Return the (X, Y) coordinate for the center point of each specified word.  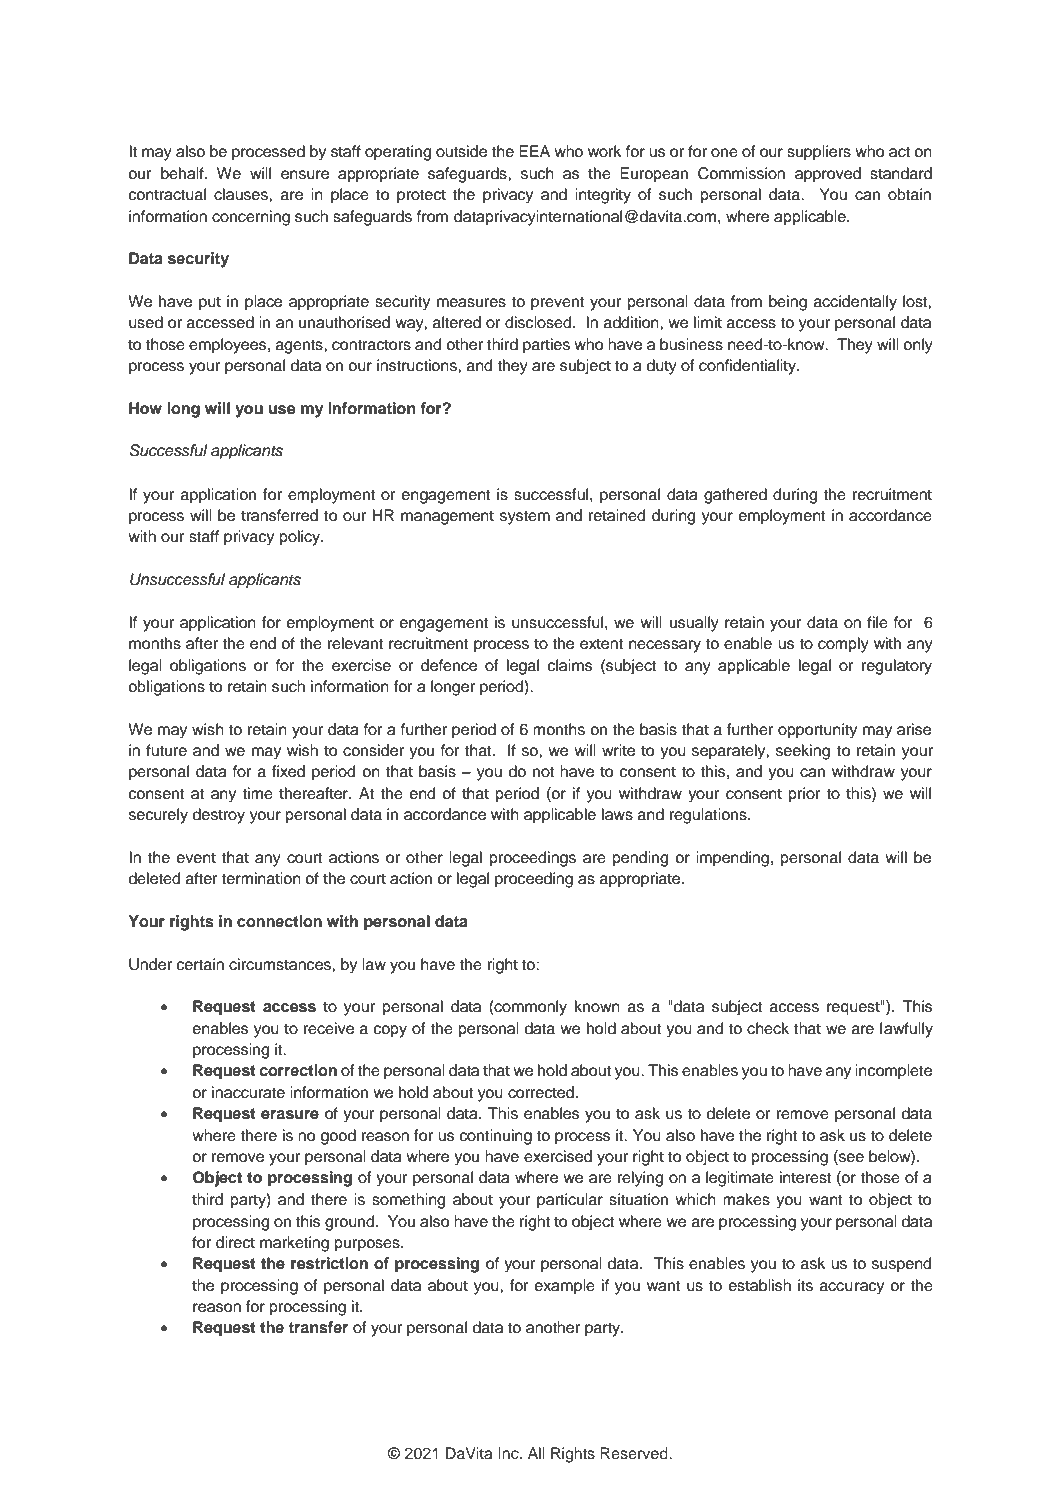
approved (828, 175)
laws (617, 814)
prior (805, 795)
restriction (329, 1263)
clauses (242, 194)
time (257, 793)
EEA (534, 151)
